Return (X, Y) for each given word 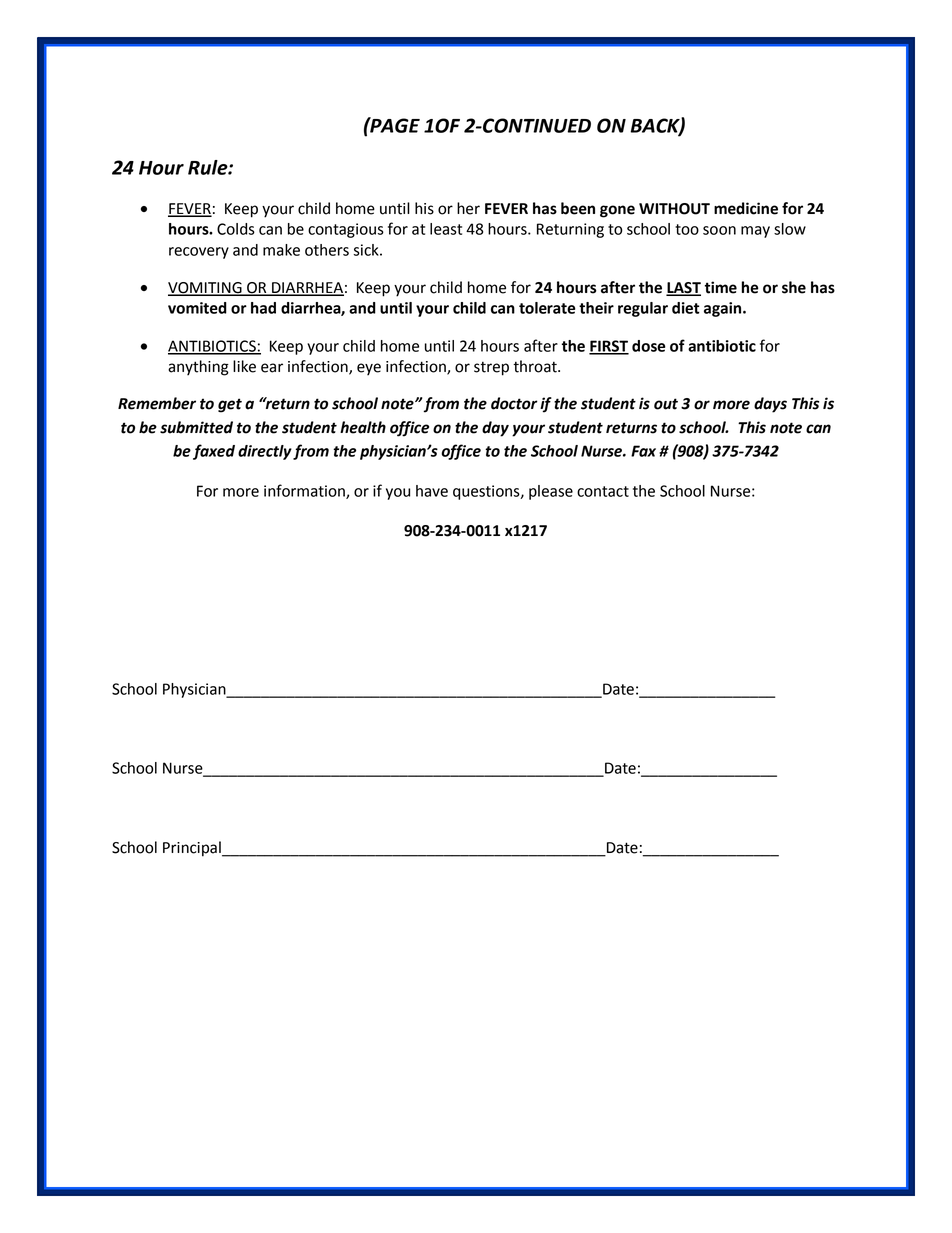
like (244, 366)
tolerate (547, 308)
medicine (746, 208)
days (770, 405)
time (721, 287)
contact (603, 491)
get (230, 405)
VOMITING (206, 289)
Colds (236, 229)
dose (649, 346)
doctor (514, 403)
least (446, 229)
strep (491, 368)
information (305, 491)
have (432, 491)
